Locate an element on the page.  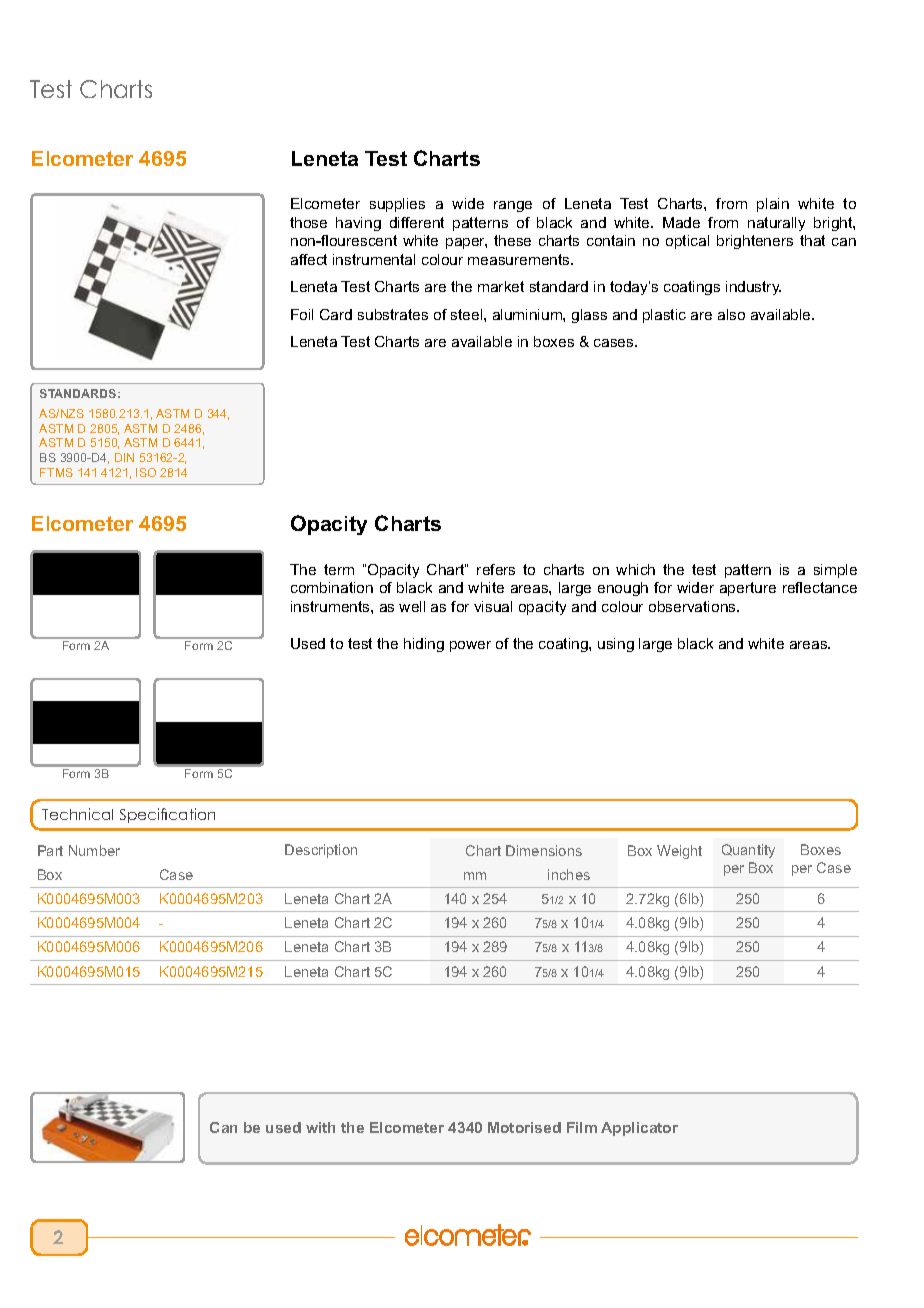
refers is located at coordinates (496, 569).
